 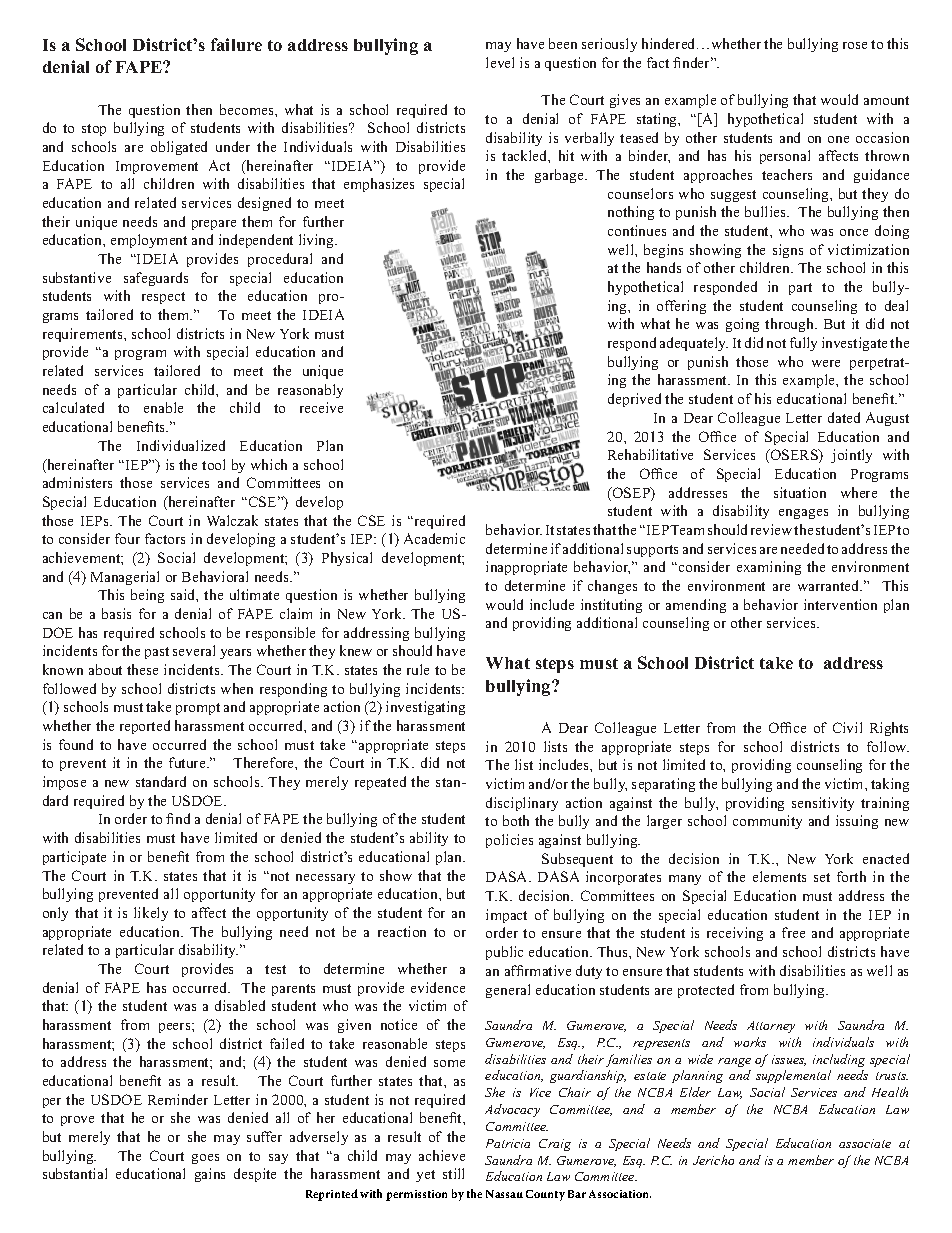 What do you see at coordinates (310, 391) in the image?
I see `reasonably` at bounding box center [310, 391].
